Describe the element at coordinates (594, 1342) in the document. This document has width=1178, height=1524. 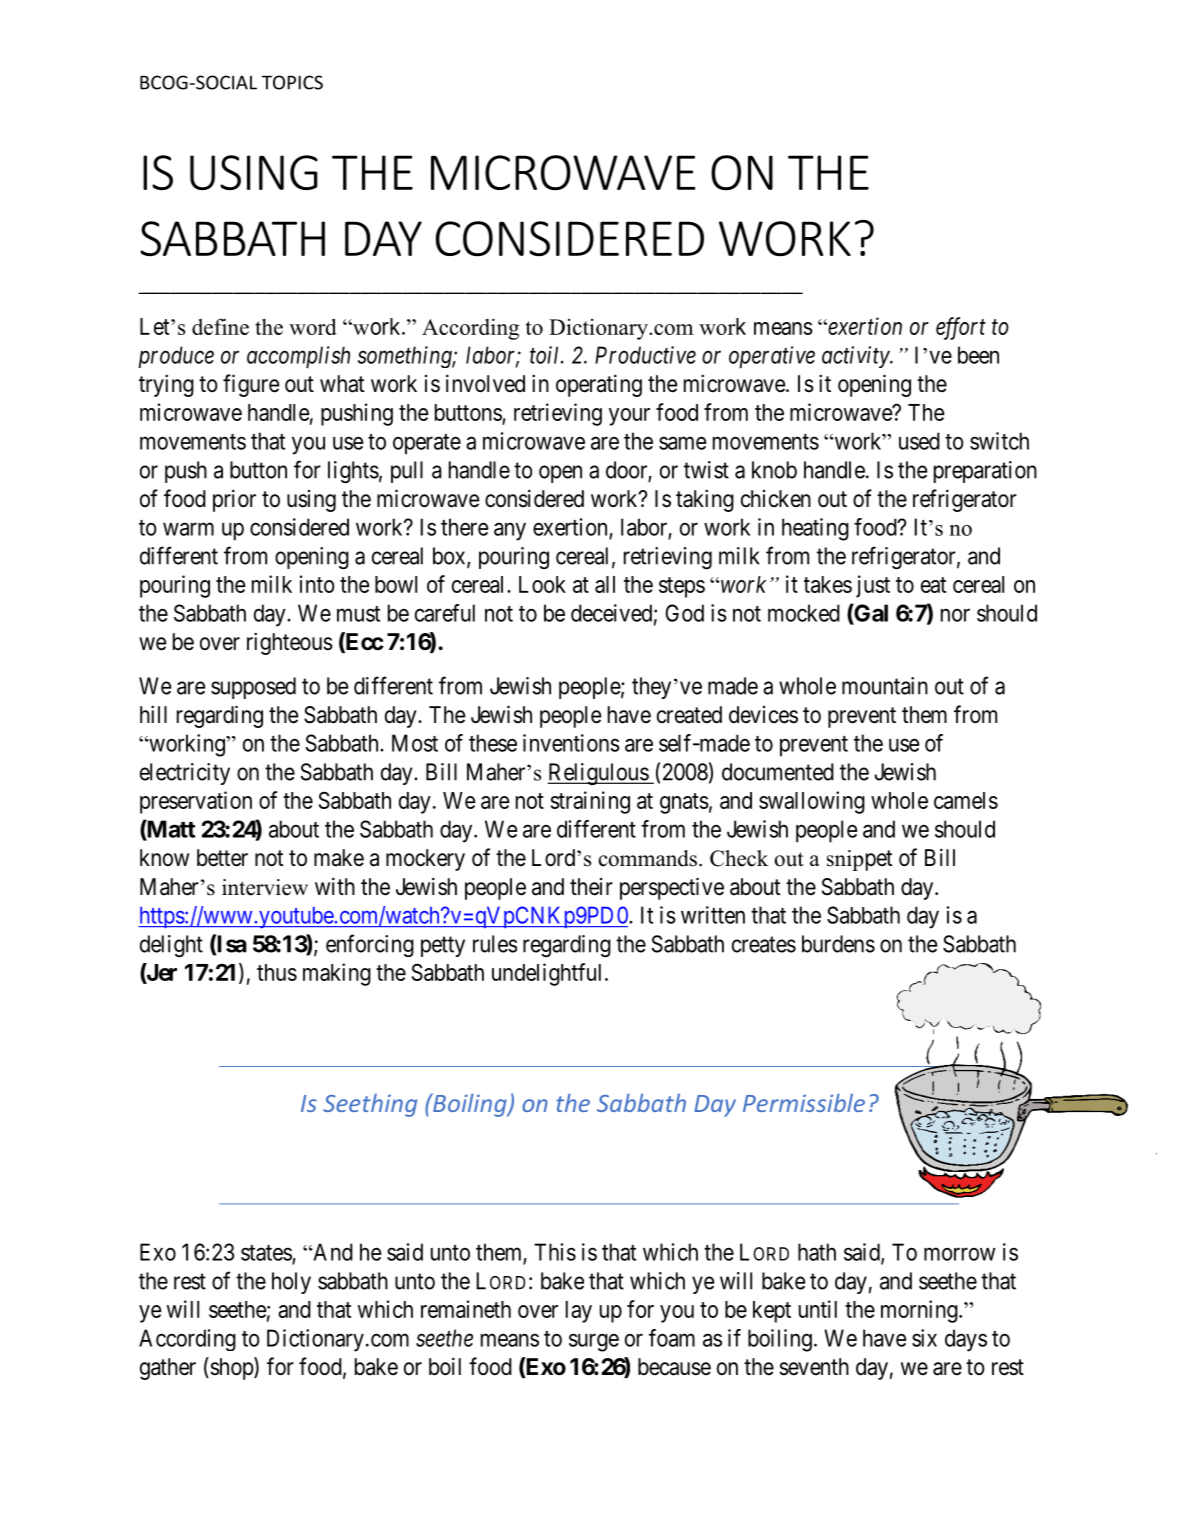
I see `surge` at that location.
